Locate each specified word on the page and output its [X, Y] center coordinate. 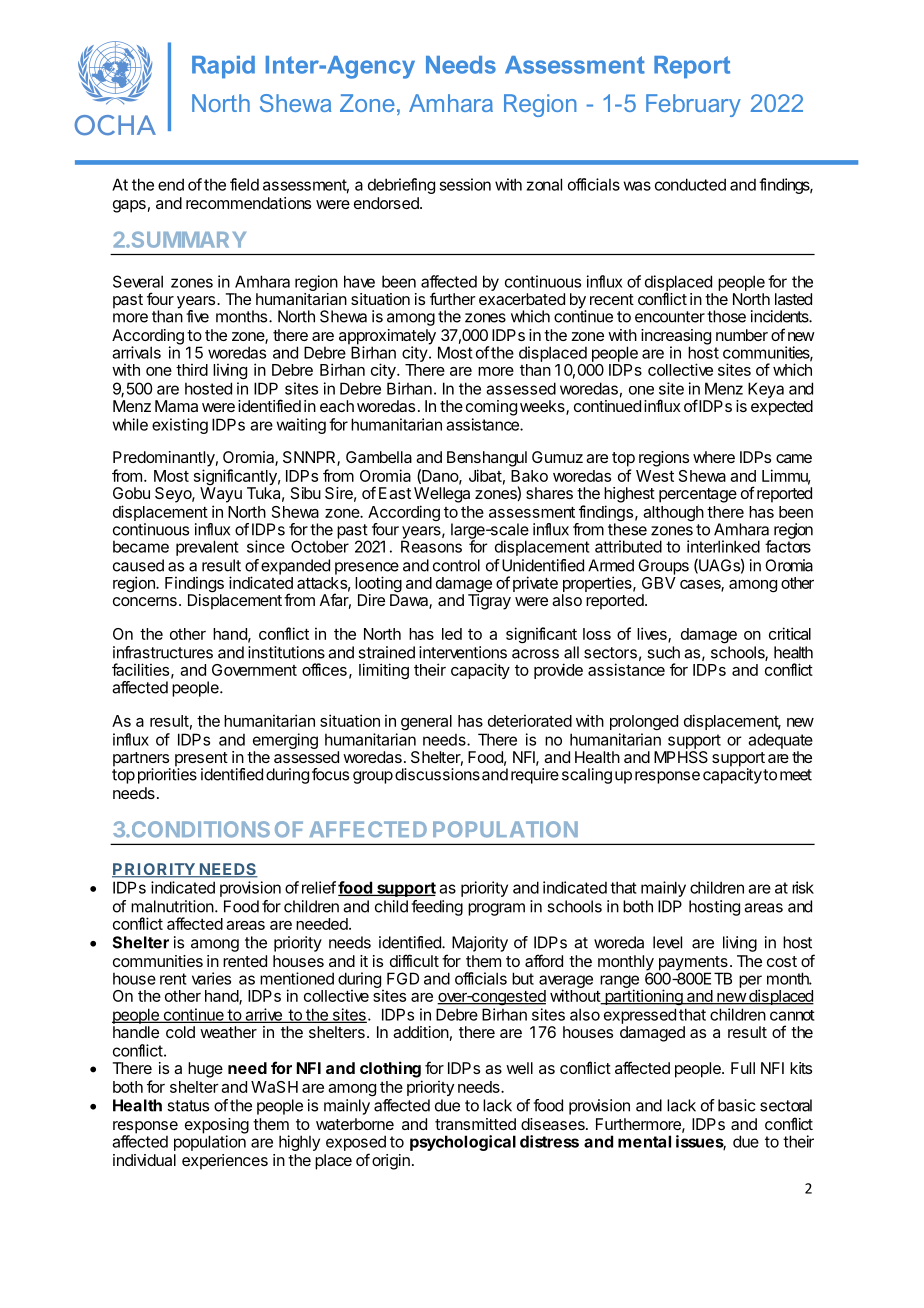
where [714, 457]
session [465, 184]
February [693, 105]
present [201, 760]
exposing [217, 1127]
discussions [437, 774]
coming [491, 408]
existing [180, 426]
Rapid [223, 67]
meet [796, 775]
